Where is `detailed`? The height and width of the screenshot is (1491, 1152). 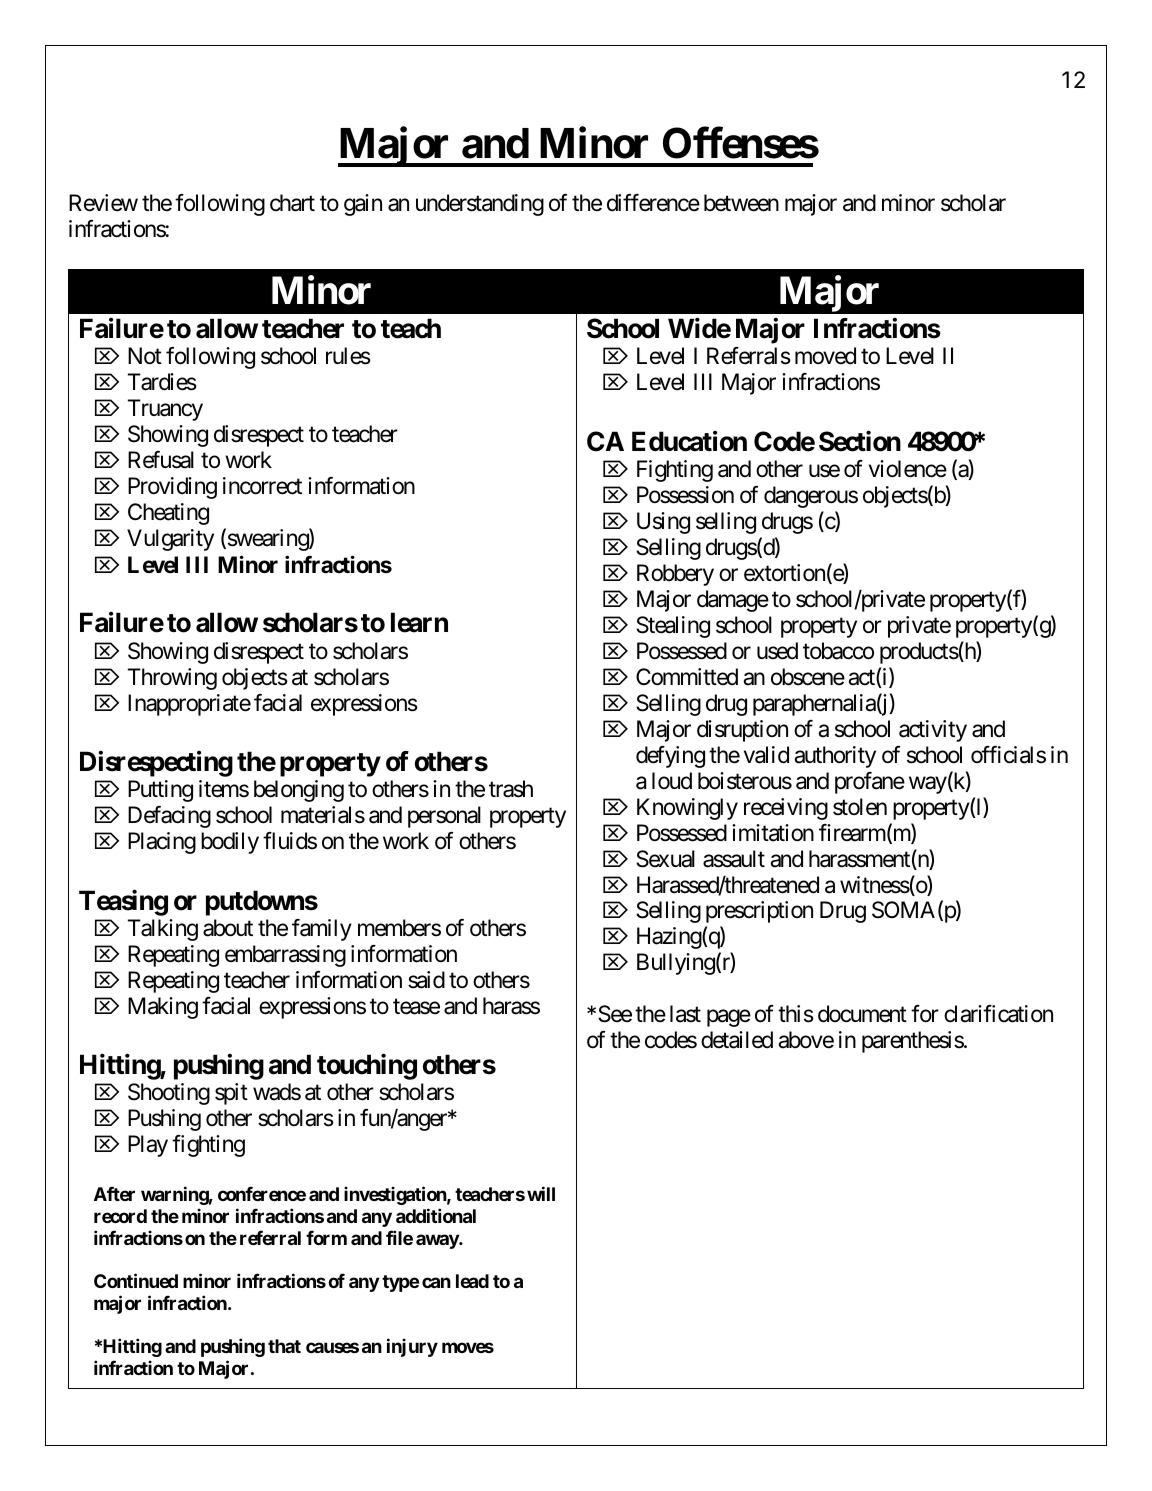 detailed is located at coordinates (737, 1040).
